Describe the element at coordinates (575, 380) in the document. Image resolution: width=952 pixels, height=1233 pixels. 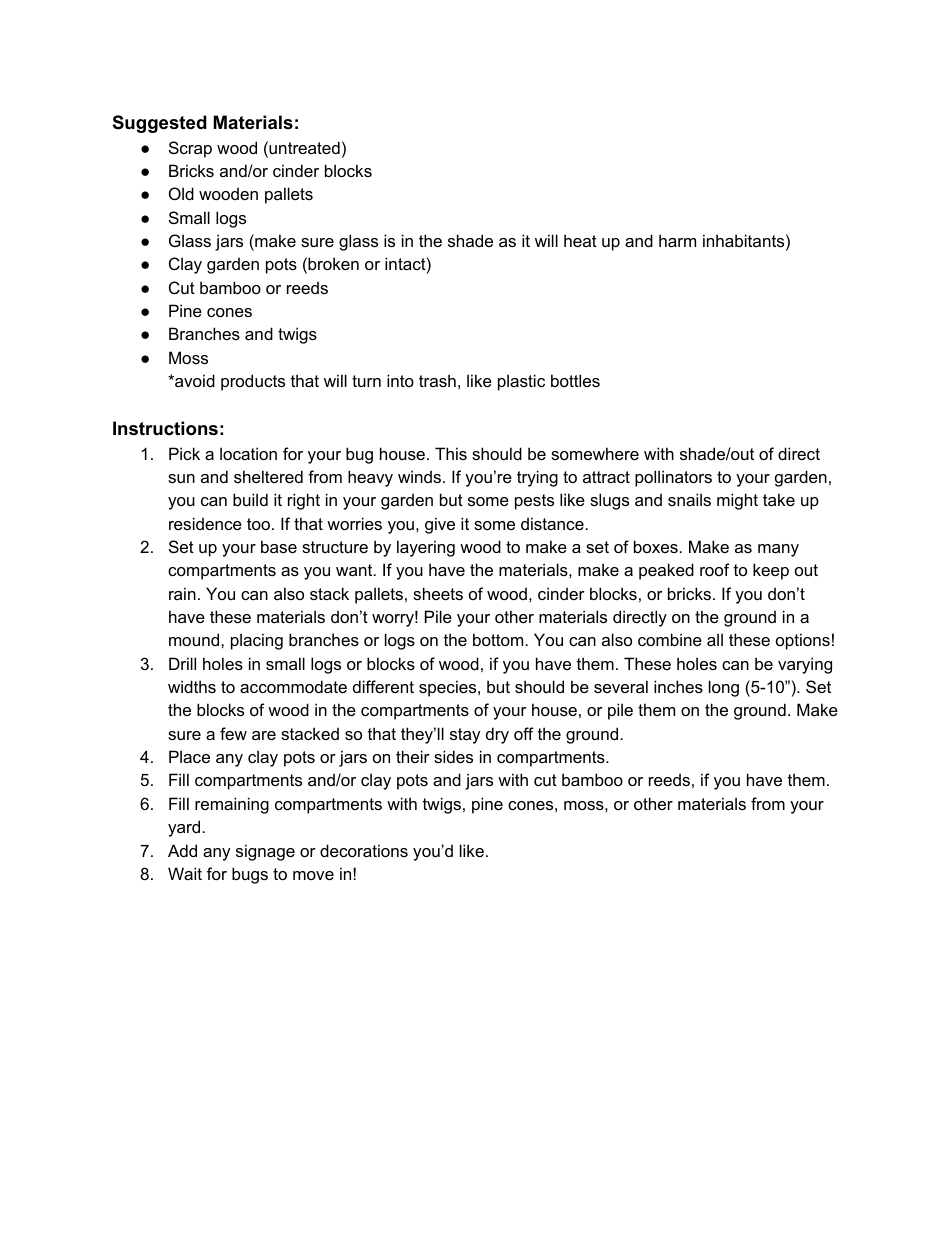
I see `bottles` at that location.
